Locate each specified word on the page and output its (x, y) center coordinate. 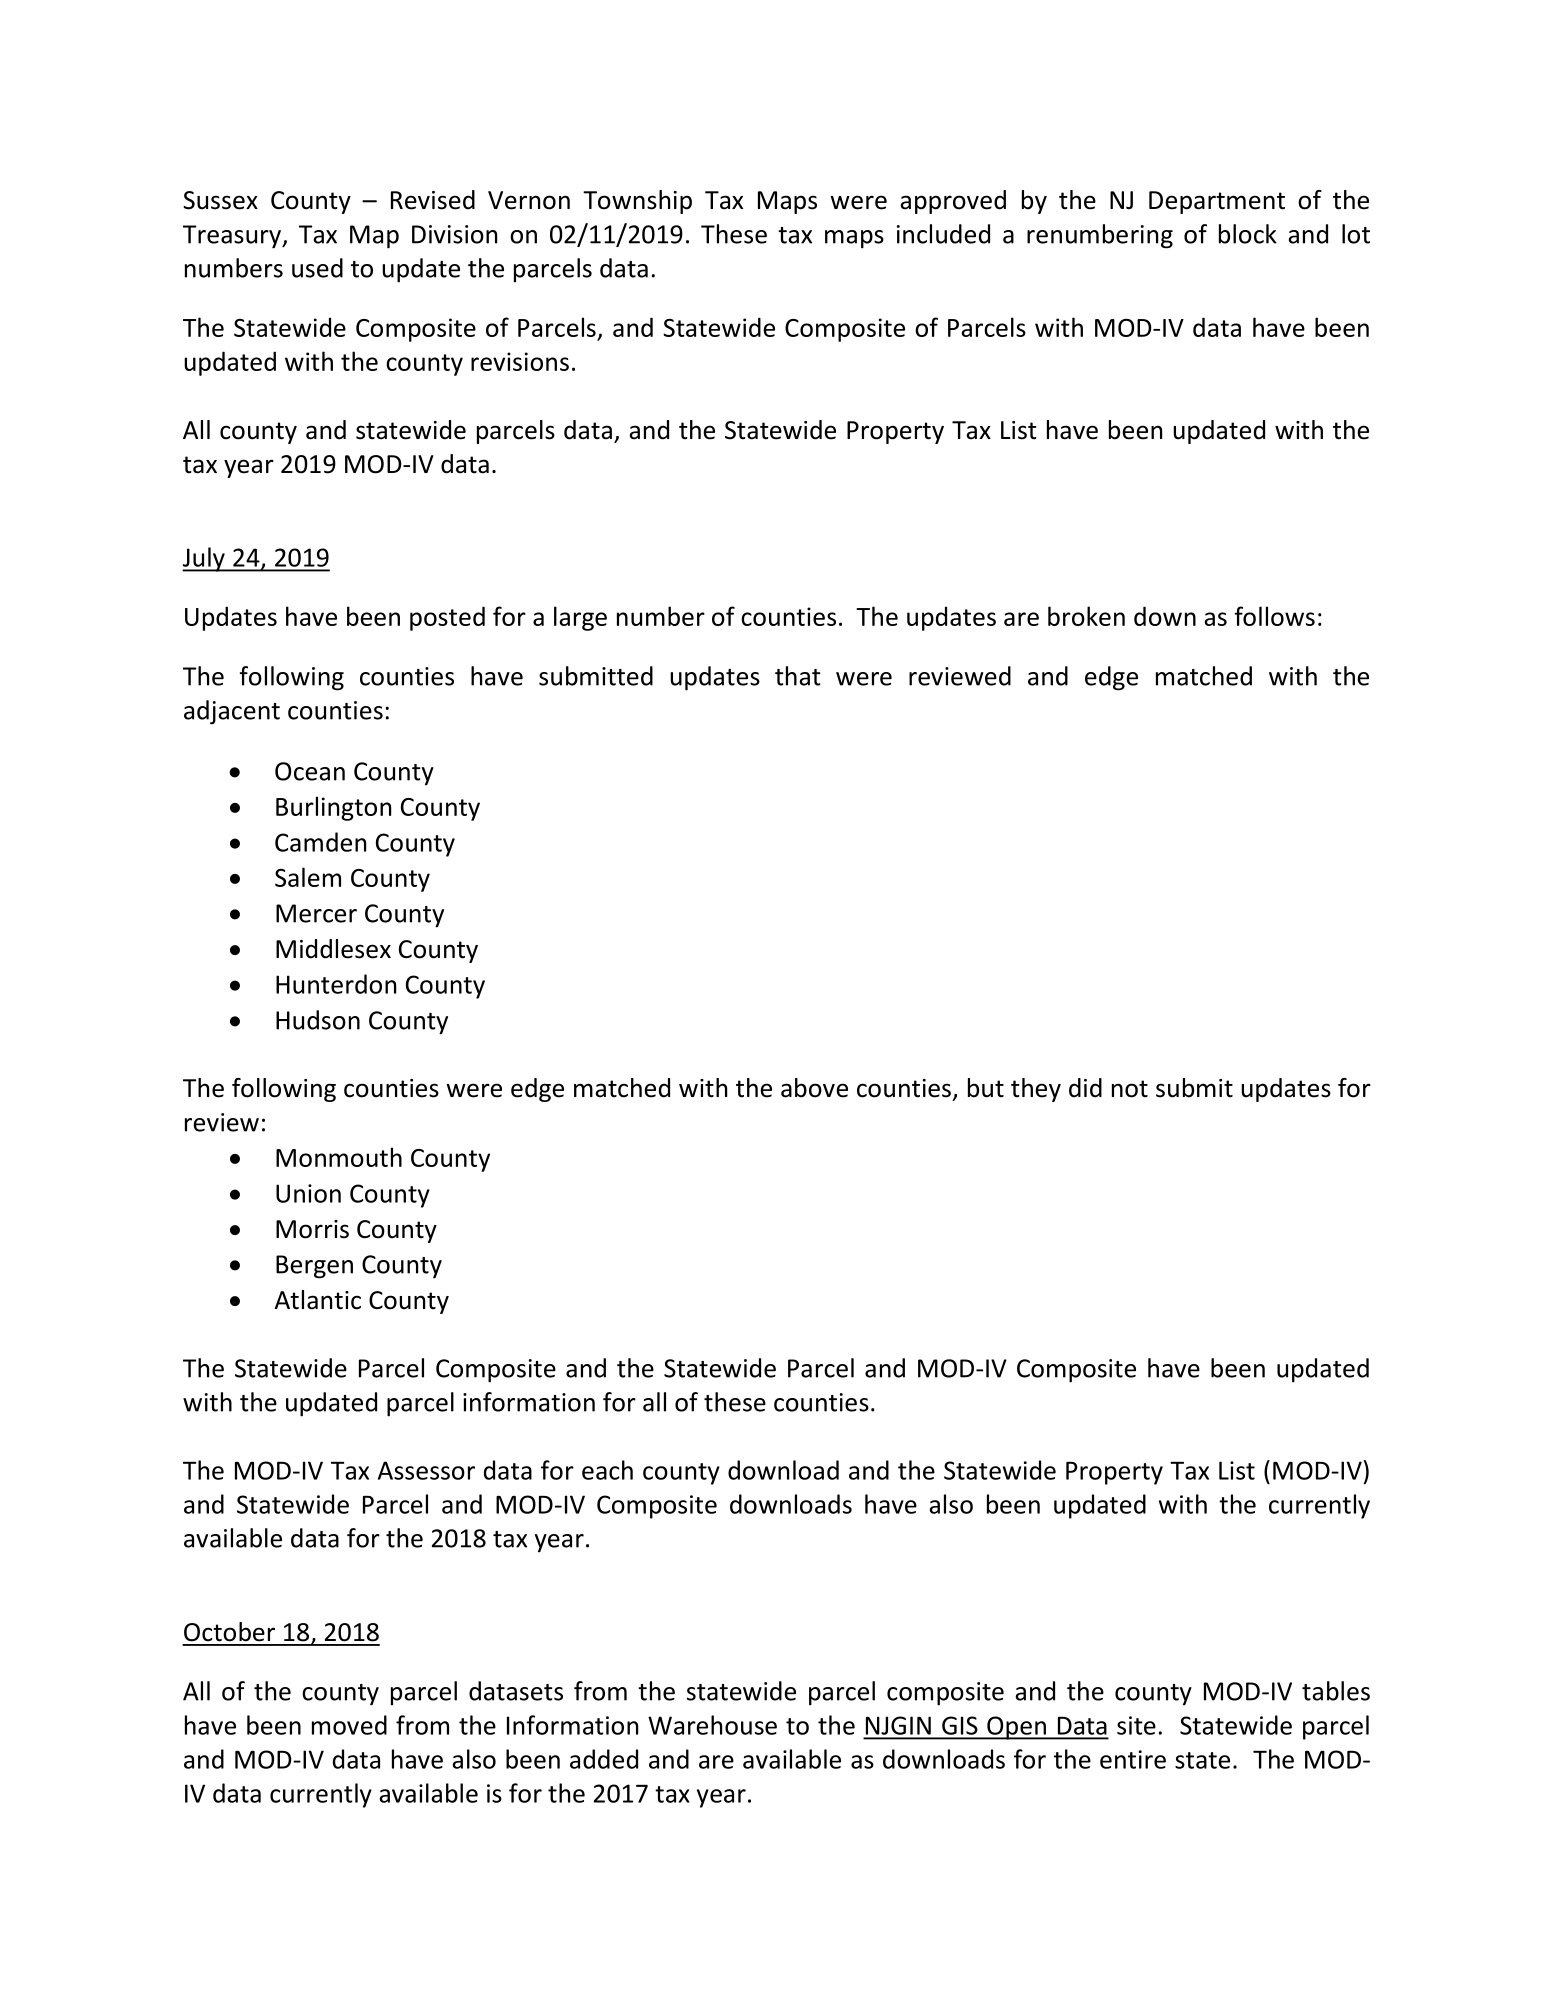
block (1248, 234)
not (1130, 1089)
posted (447, 618)
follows (1274, 616)
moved (349, 1725)
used (317, 268)
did (1085, 1088)
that (798, 676)
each (607, 1470)
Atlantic (318, 1300)
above (814, 1088)
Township (637, 202)
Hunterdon (336, 984)
